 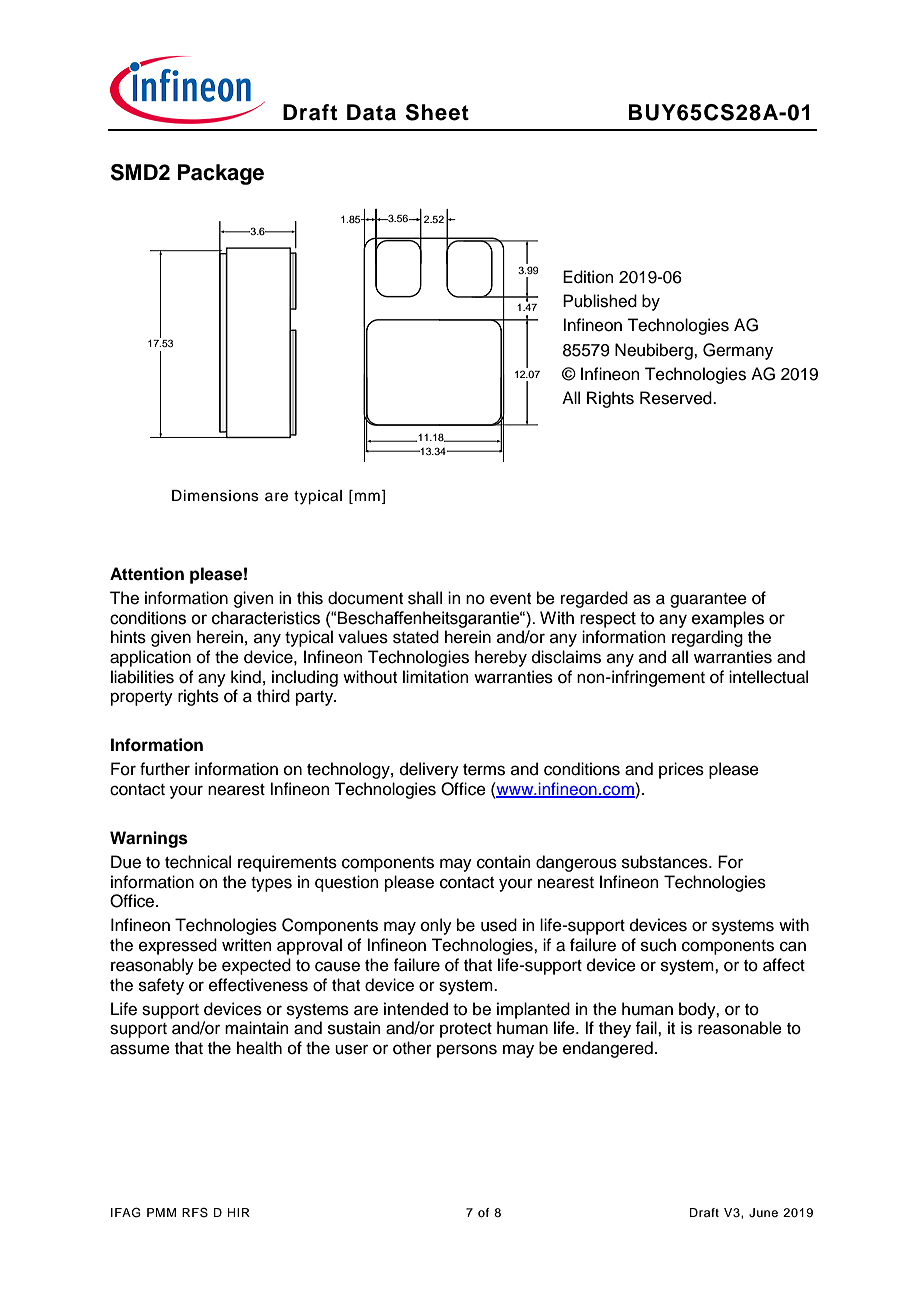 I want to click on Reserved, so click(x=677, y=398).
